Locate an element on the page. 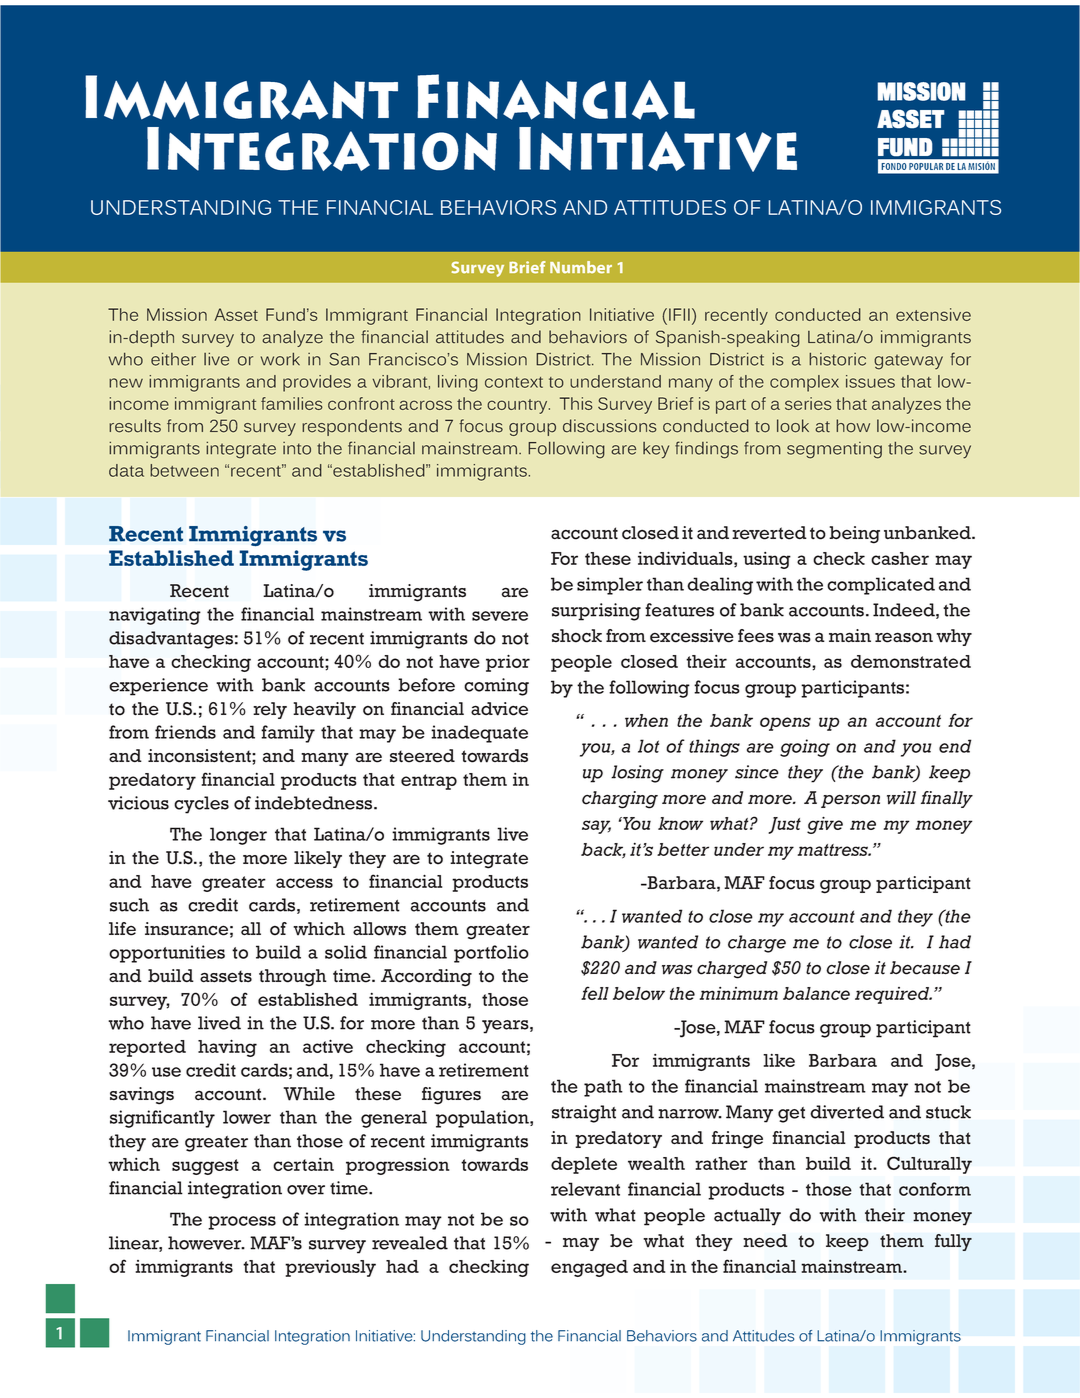  engaged is located at coordinates (589, 1268).
